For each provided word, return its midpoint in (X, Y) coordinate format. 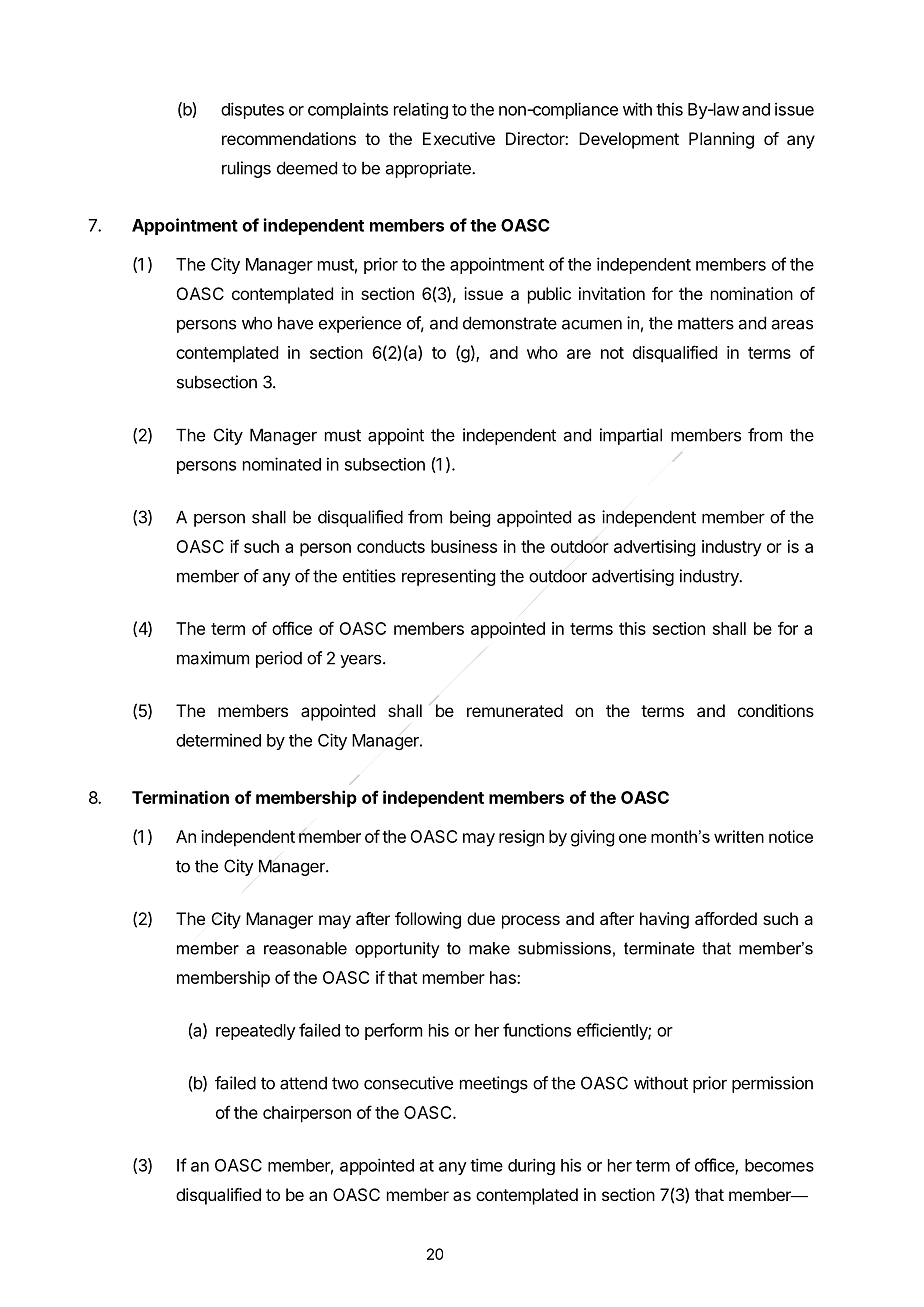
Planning (721, 140)
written (739, 836)
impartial (631, 436)
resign (521, 838)
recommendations (289, 138)
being (470, 518)
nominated (282, 464)
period (279, 659)
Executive (459, 138)
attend (303, 1083)
